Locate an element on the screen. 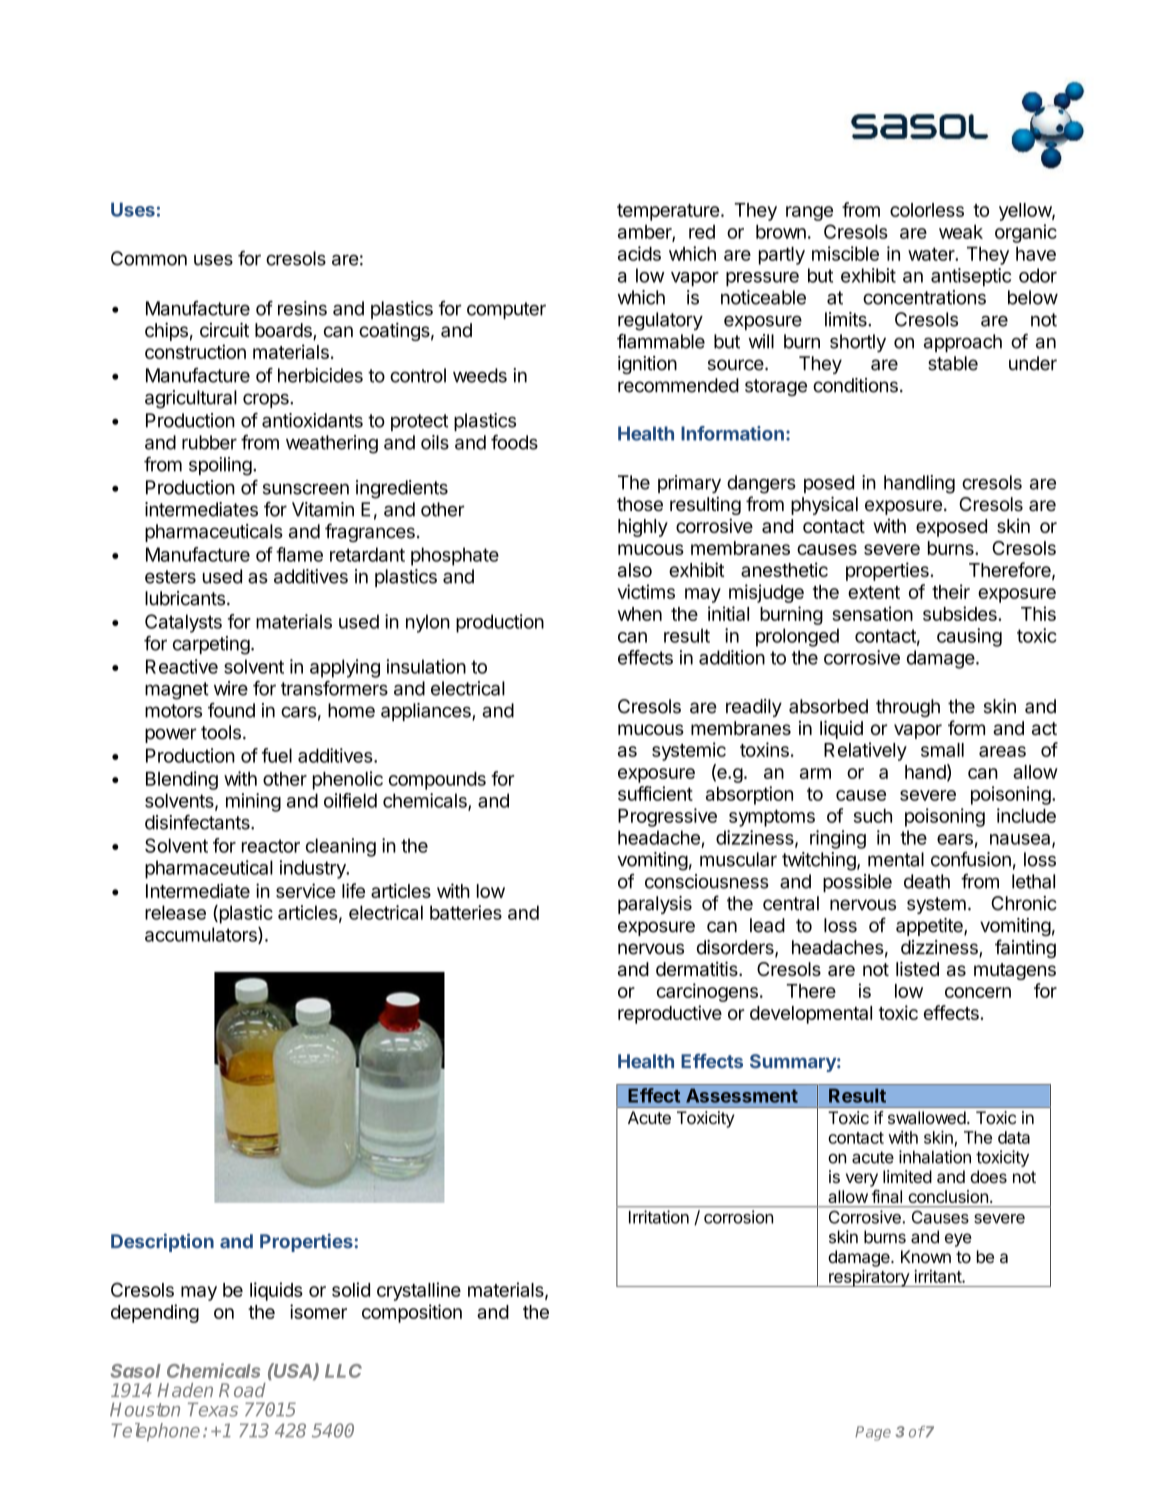 Image resolution: width=1166 pixels, height=1509 pixels. Road is located at coordinates (242, 1390).
